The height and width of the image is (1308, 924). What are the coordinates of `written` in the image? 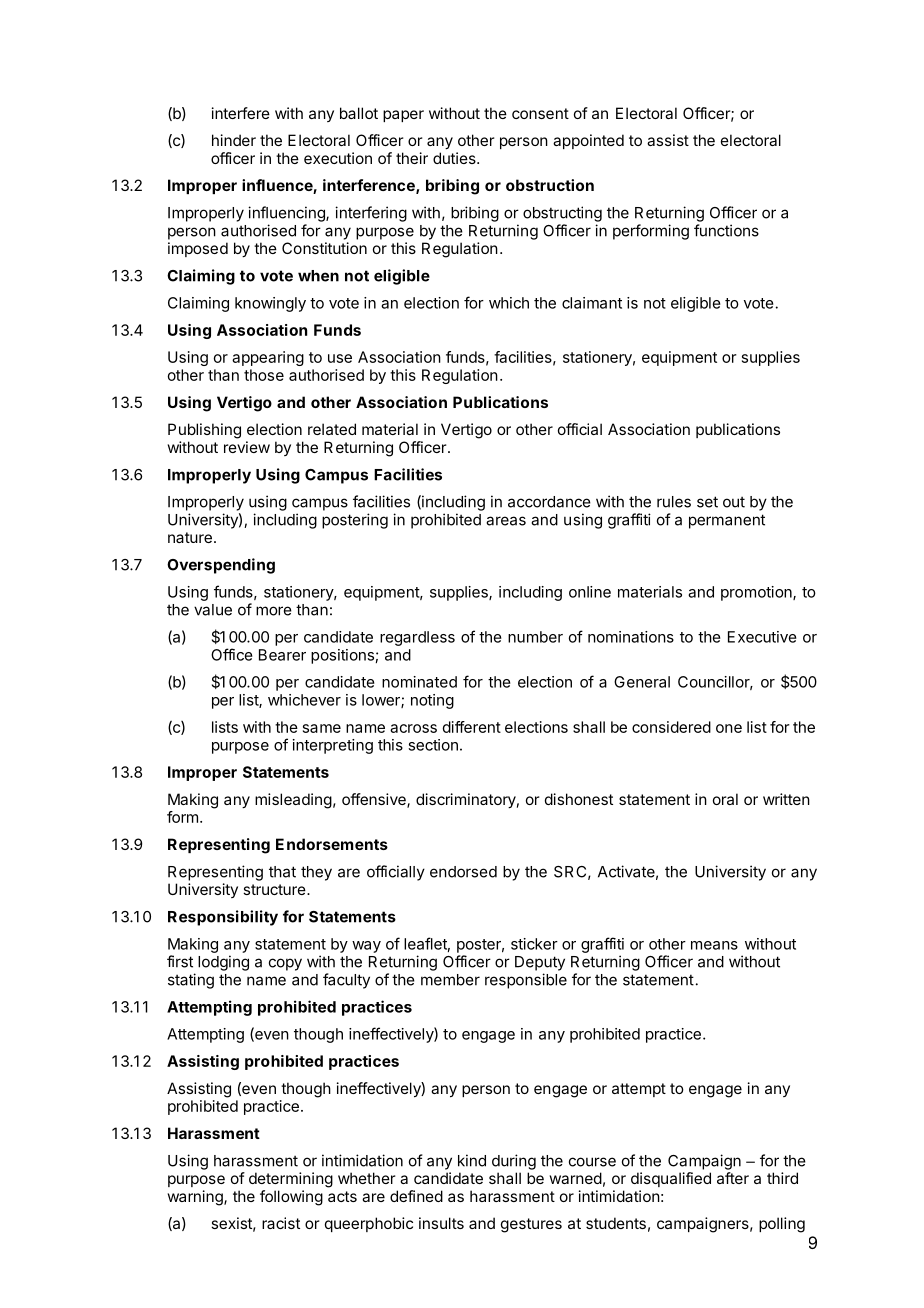 It's located at (786, 799).
